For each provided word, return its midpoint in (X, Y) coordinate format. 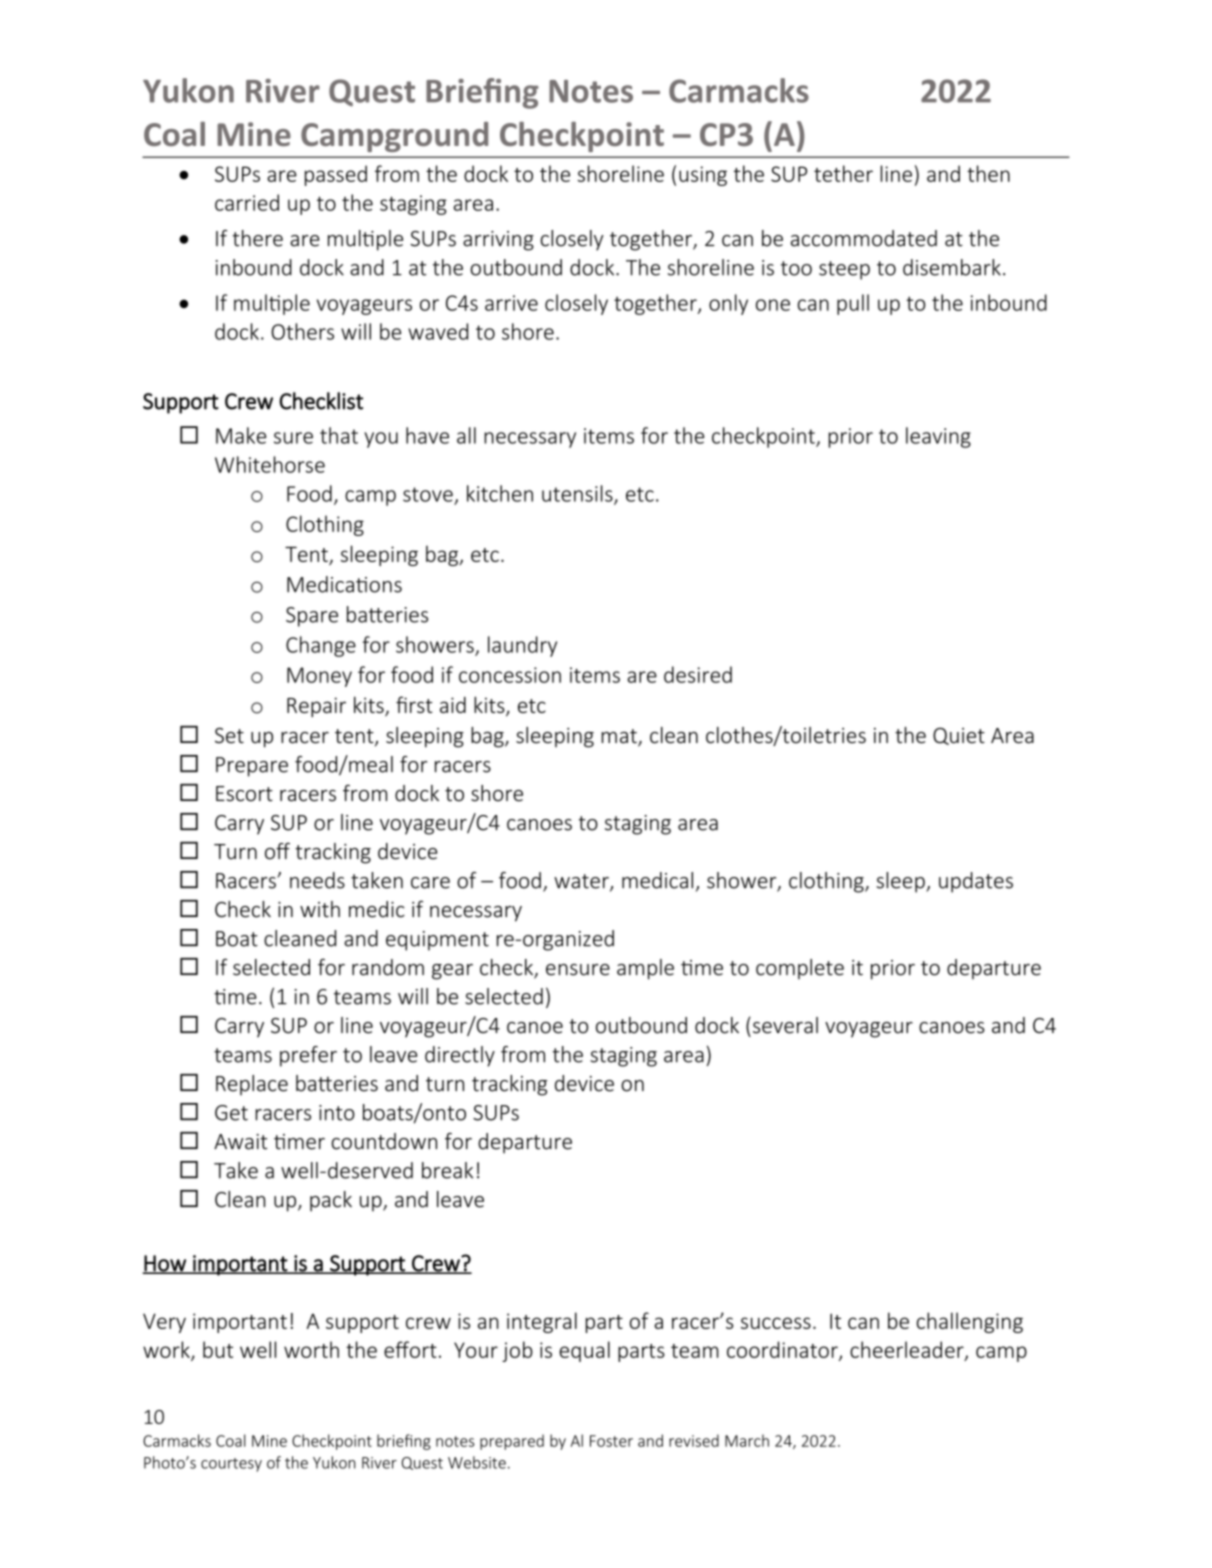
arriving (498, 241)
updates (976, 882)
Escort (244, 794)
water (582, 882)
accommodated (864, 238)
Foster (611, 1441)
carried (247, 202)
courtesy (231, 1465)
